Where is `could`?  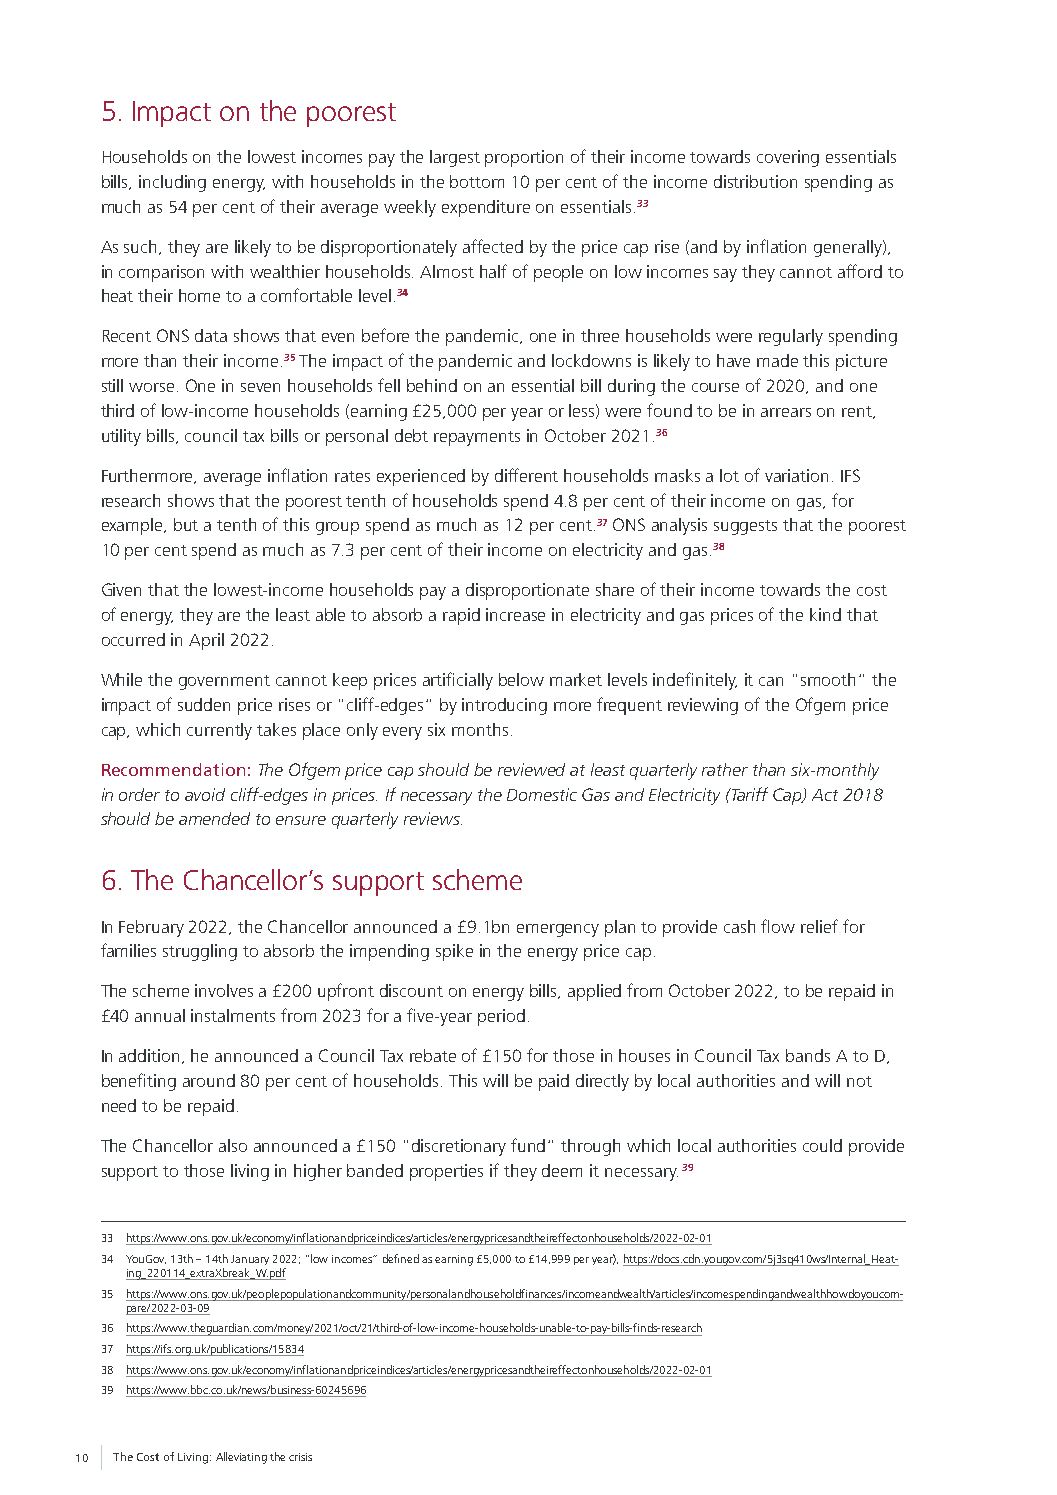
could is located at coordinates (822, 1145).
